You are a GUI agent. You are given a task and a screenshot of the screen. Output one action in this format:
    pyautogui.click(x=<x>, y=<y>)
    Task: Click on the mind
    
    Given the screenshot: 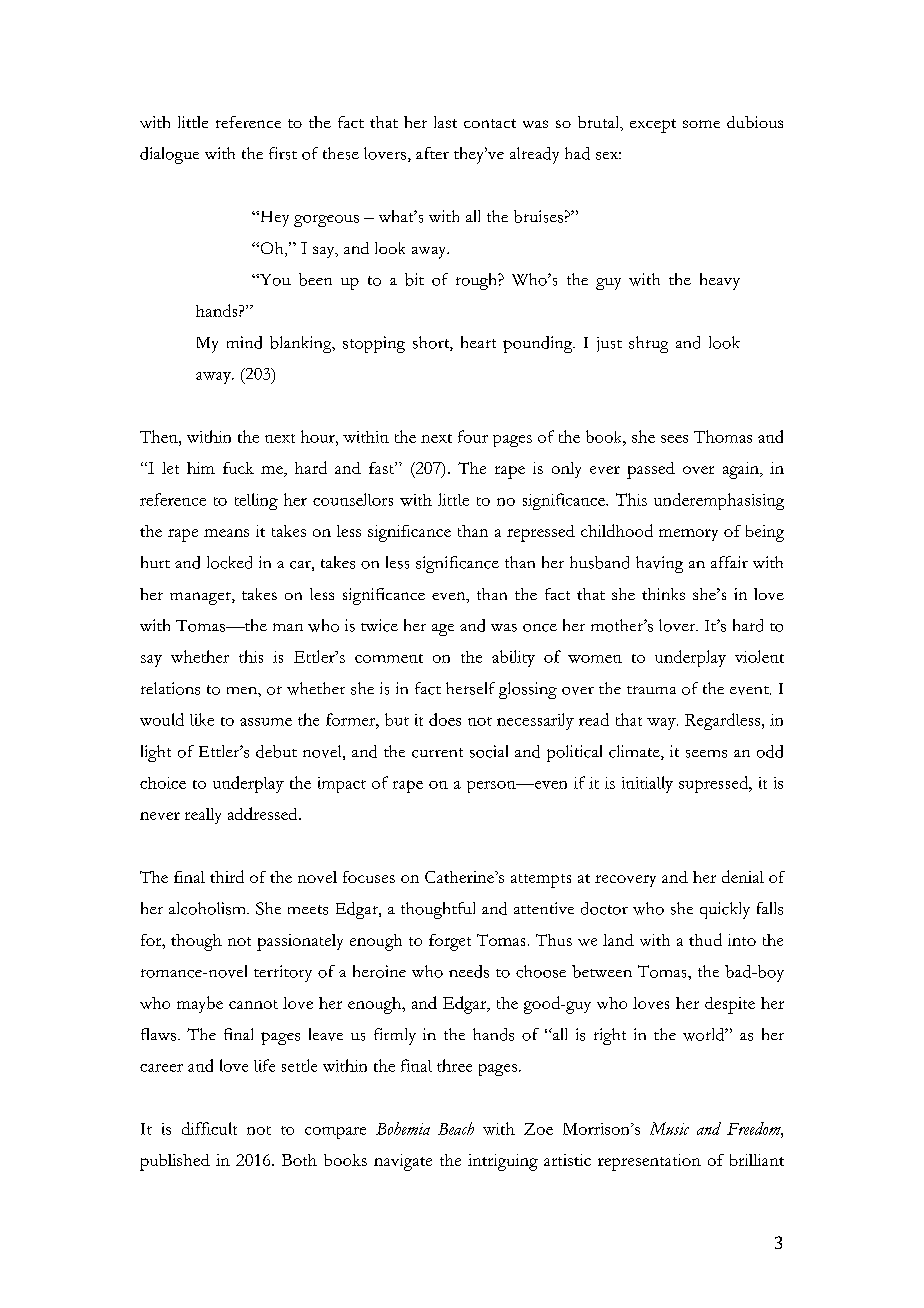 What is the action you would take?
    pyautogui.click(x=244, y=342)
